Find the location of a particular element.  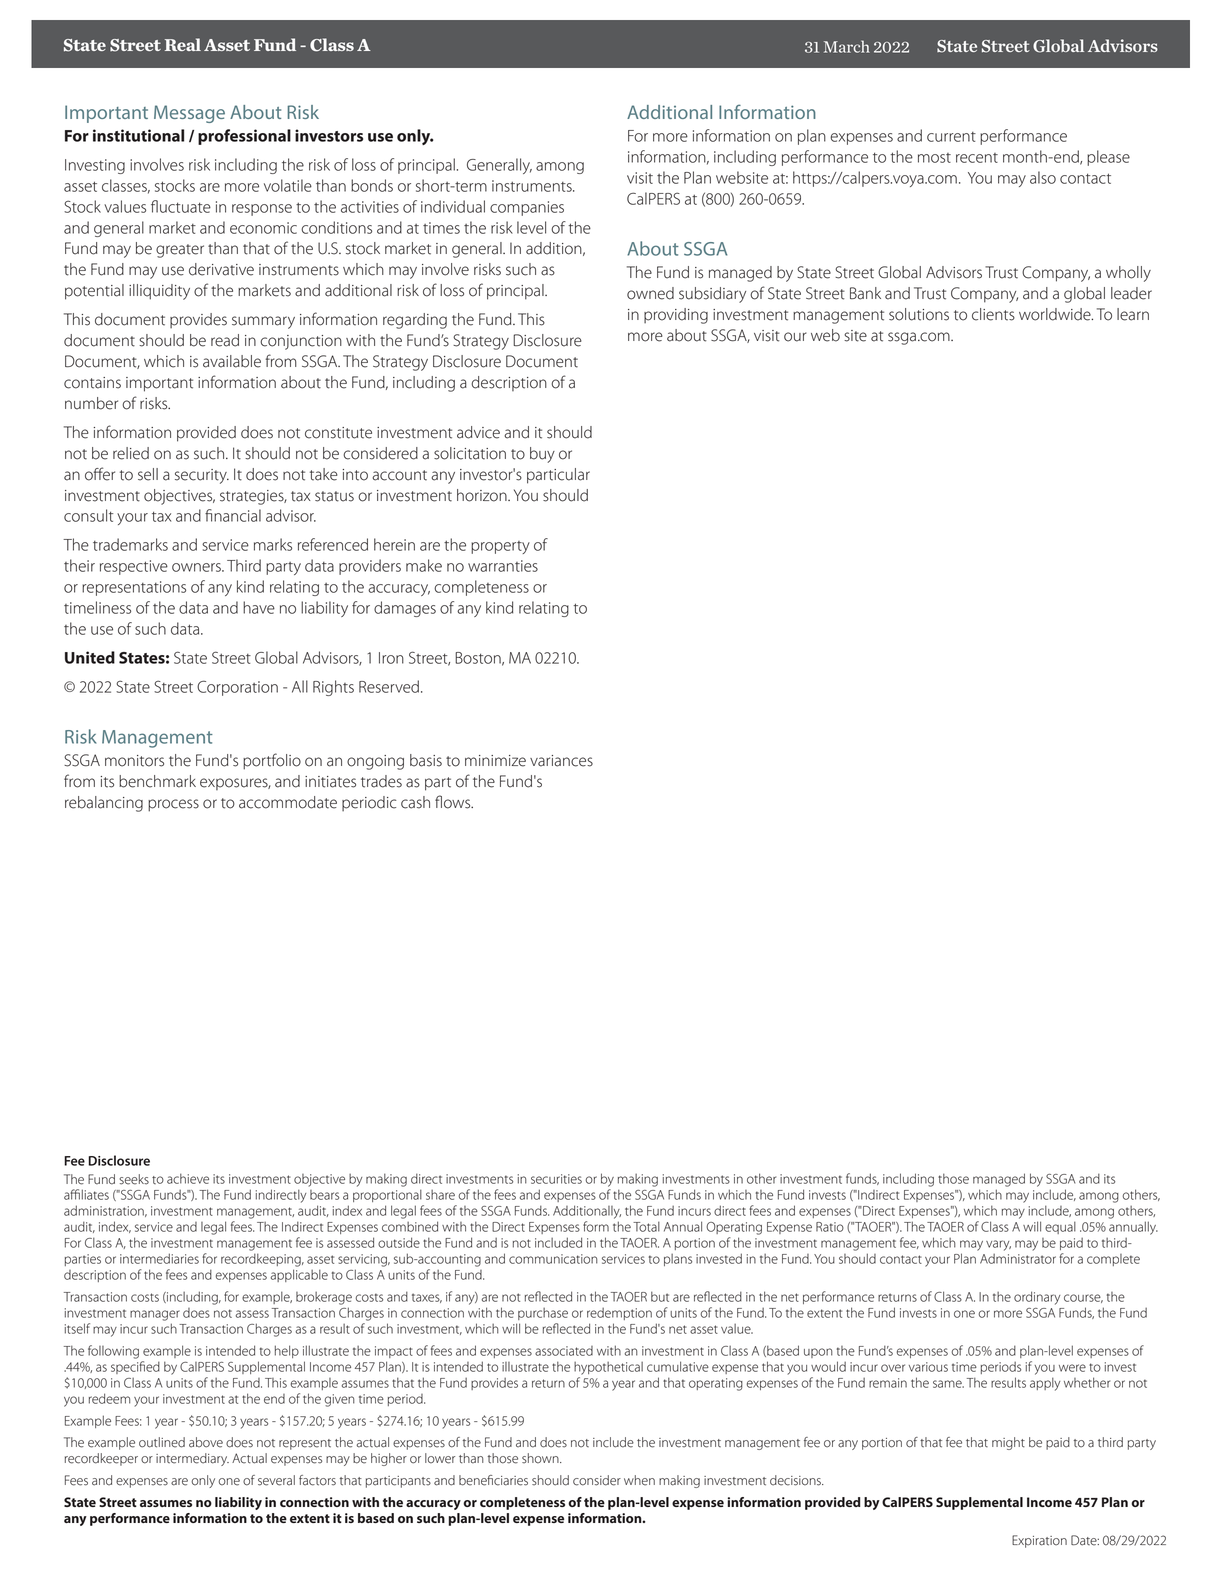

clients is located at coordinates (993, 314).
